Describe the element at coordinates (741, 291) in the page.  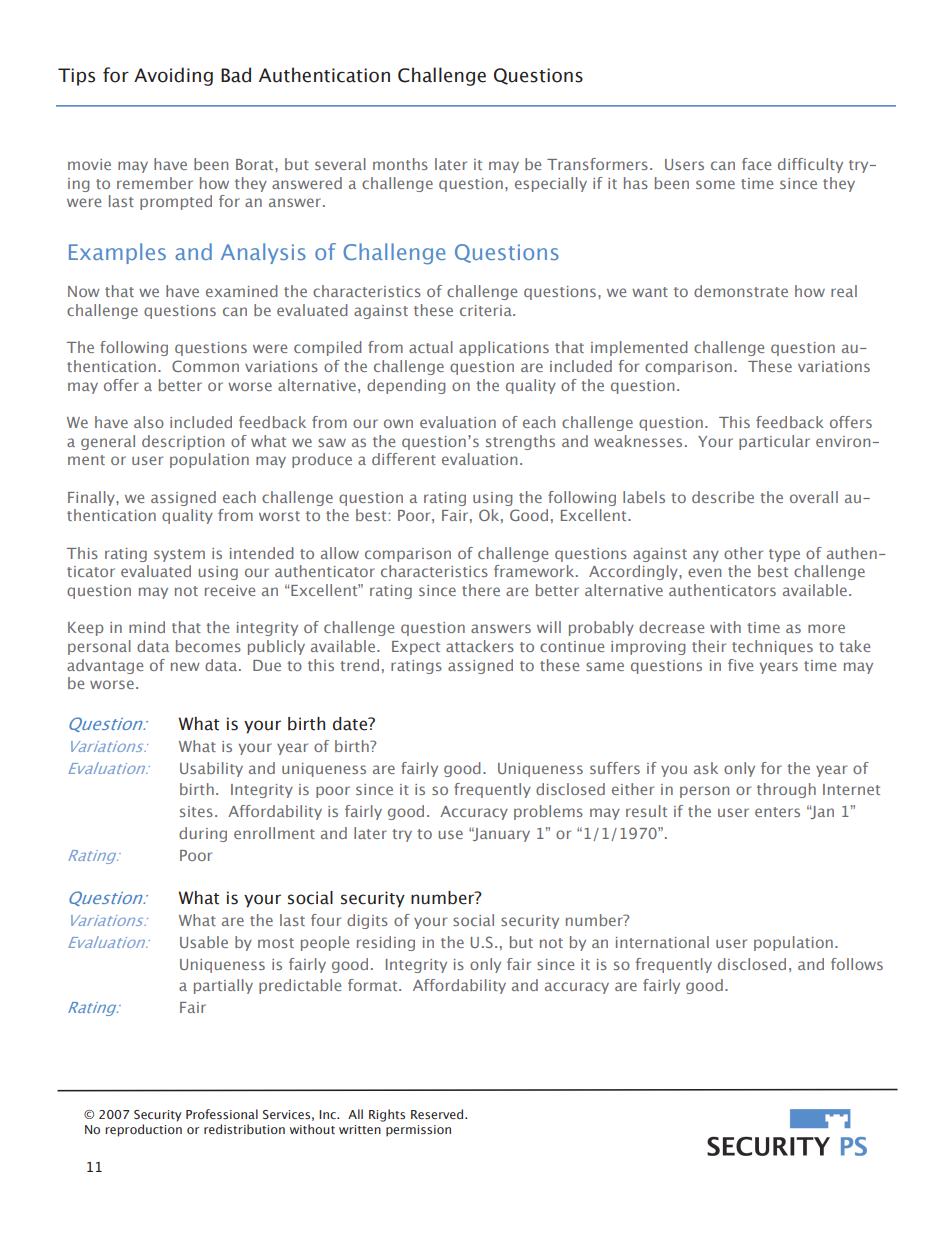
I see `demonstrate` at that location.
